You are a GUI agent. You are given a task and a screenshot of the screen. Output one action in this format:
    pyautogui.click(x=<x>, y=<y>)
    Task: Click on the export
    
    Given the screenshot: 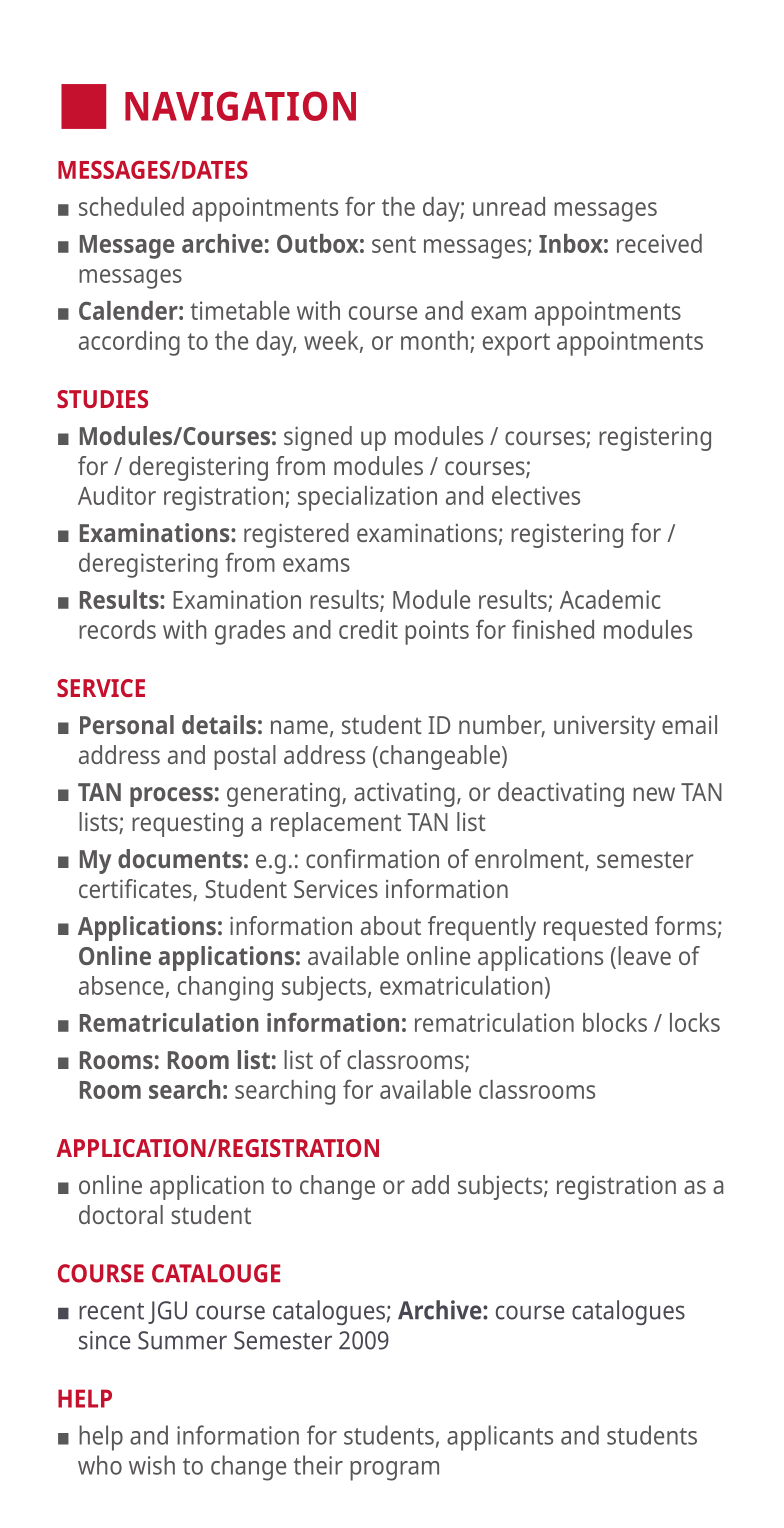 What is the action you would take?
    pyautogui.click(x=516, y=344)
